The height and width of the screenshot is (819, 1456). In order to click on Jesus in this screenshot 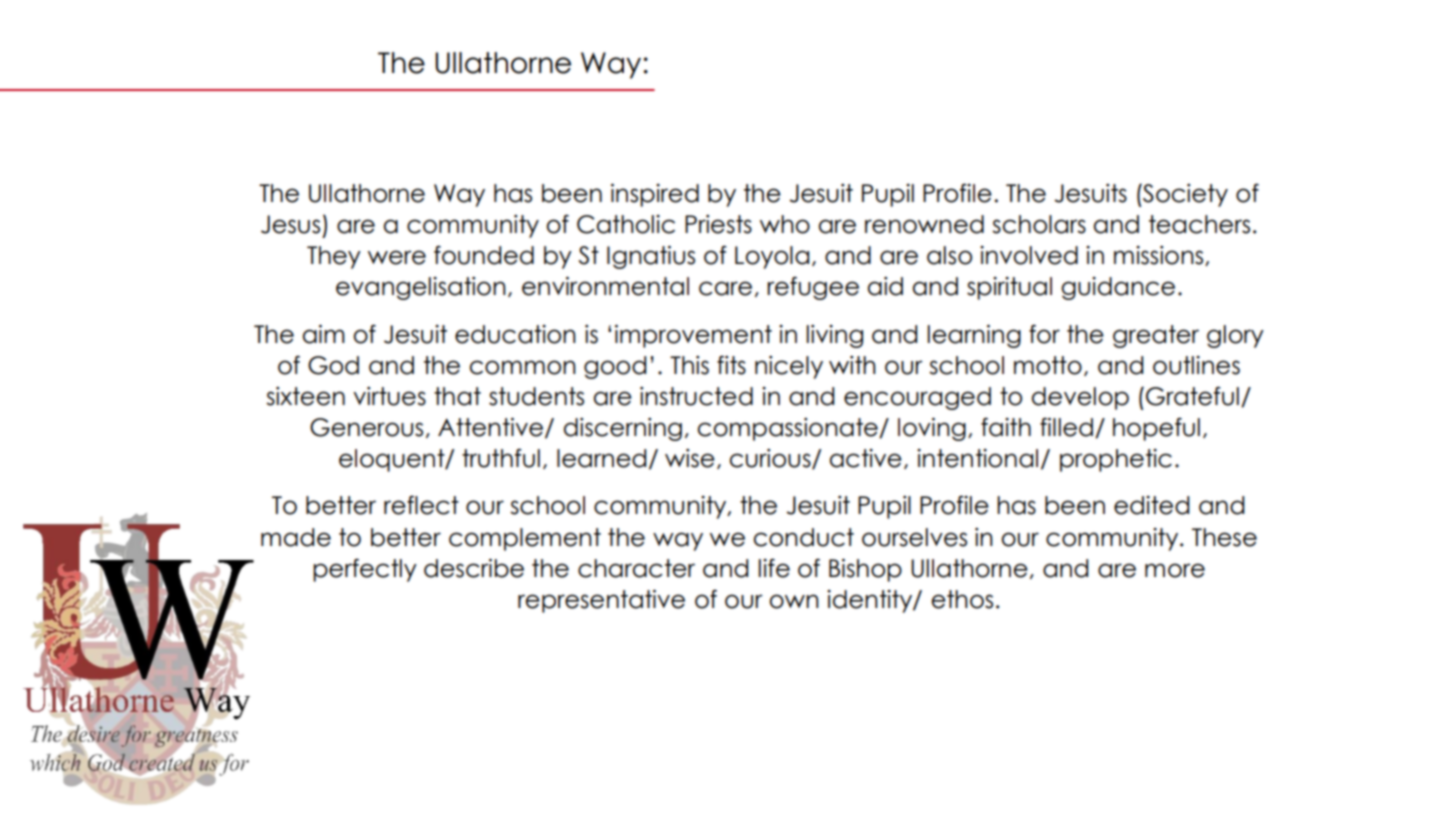, I will do `click(290, 224)`.
